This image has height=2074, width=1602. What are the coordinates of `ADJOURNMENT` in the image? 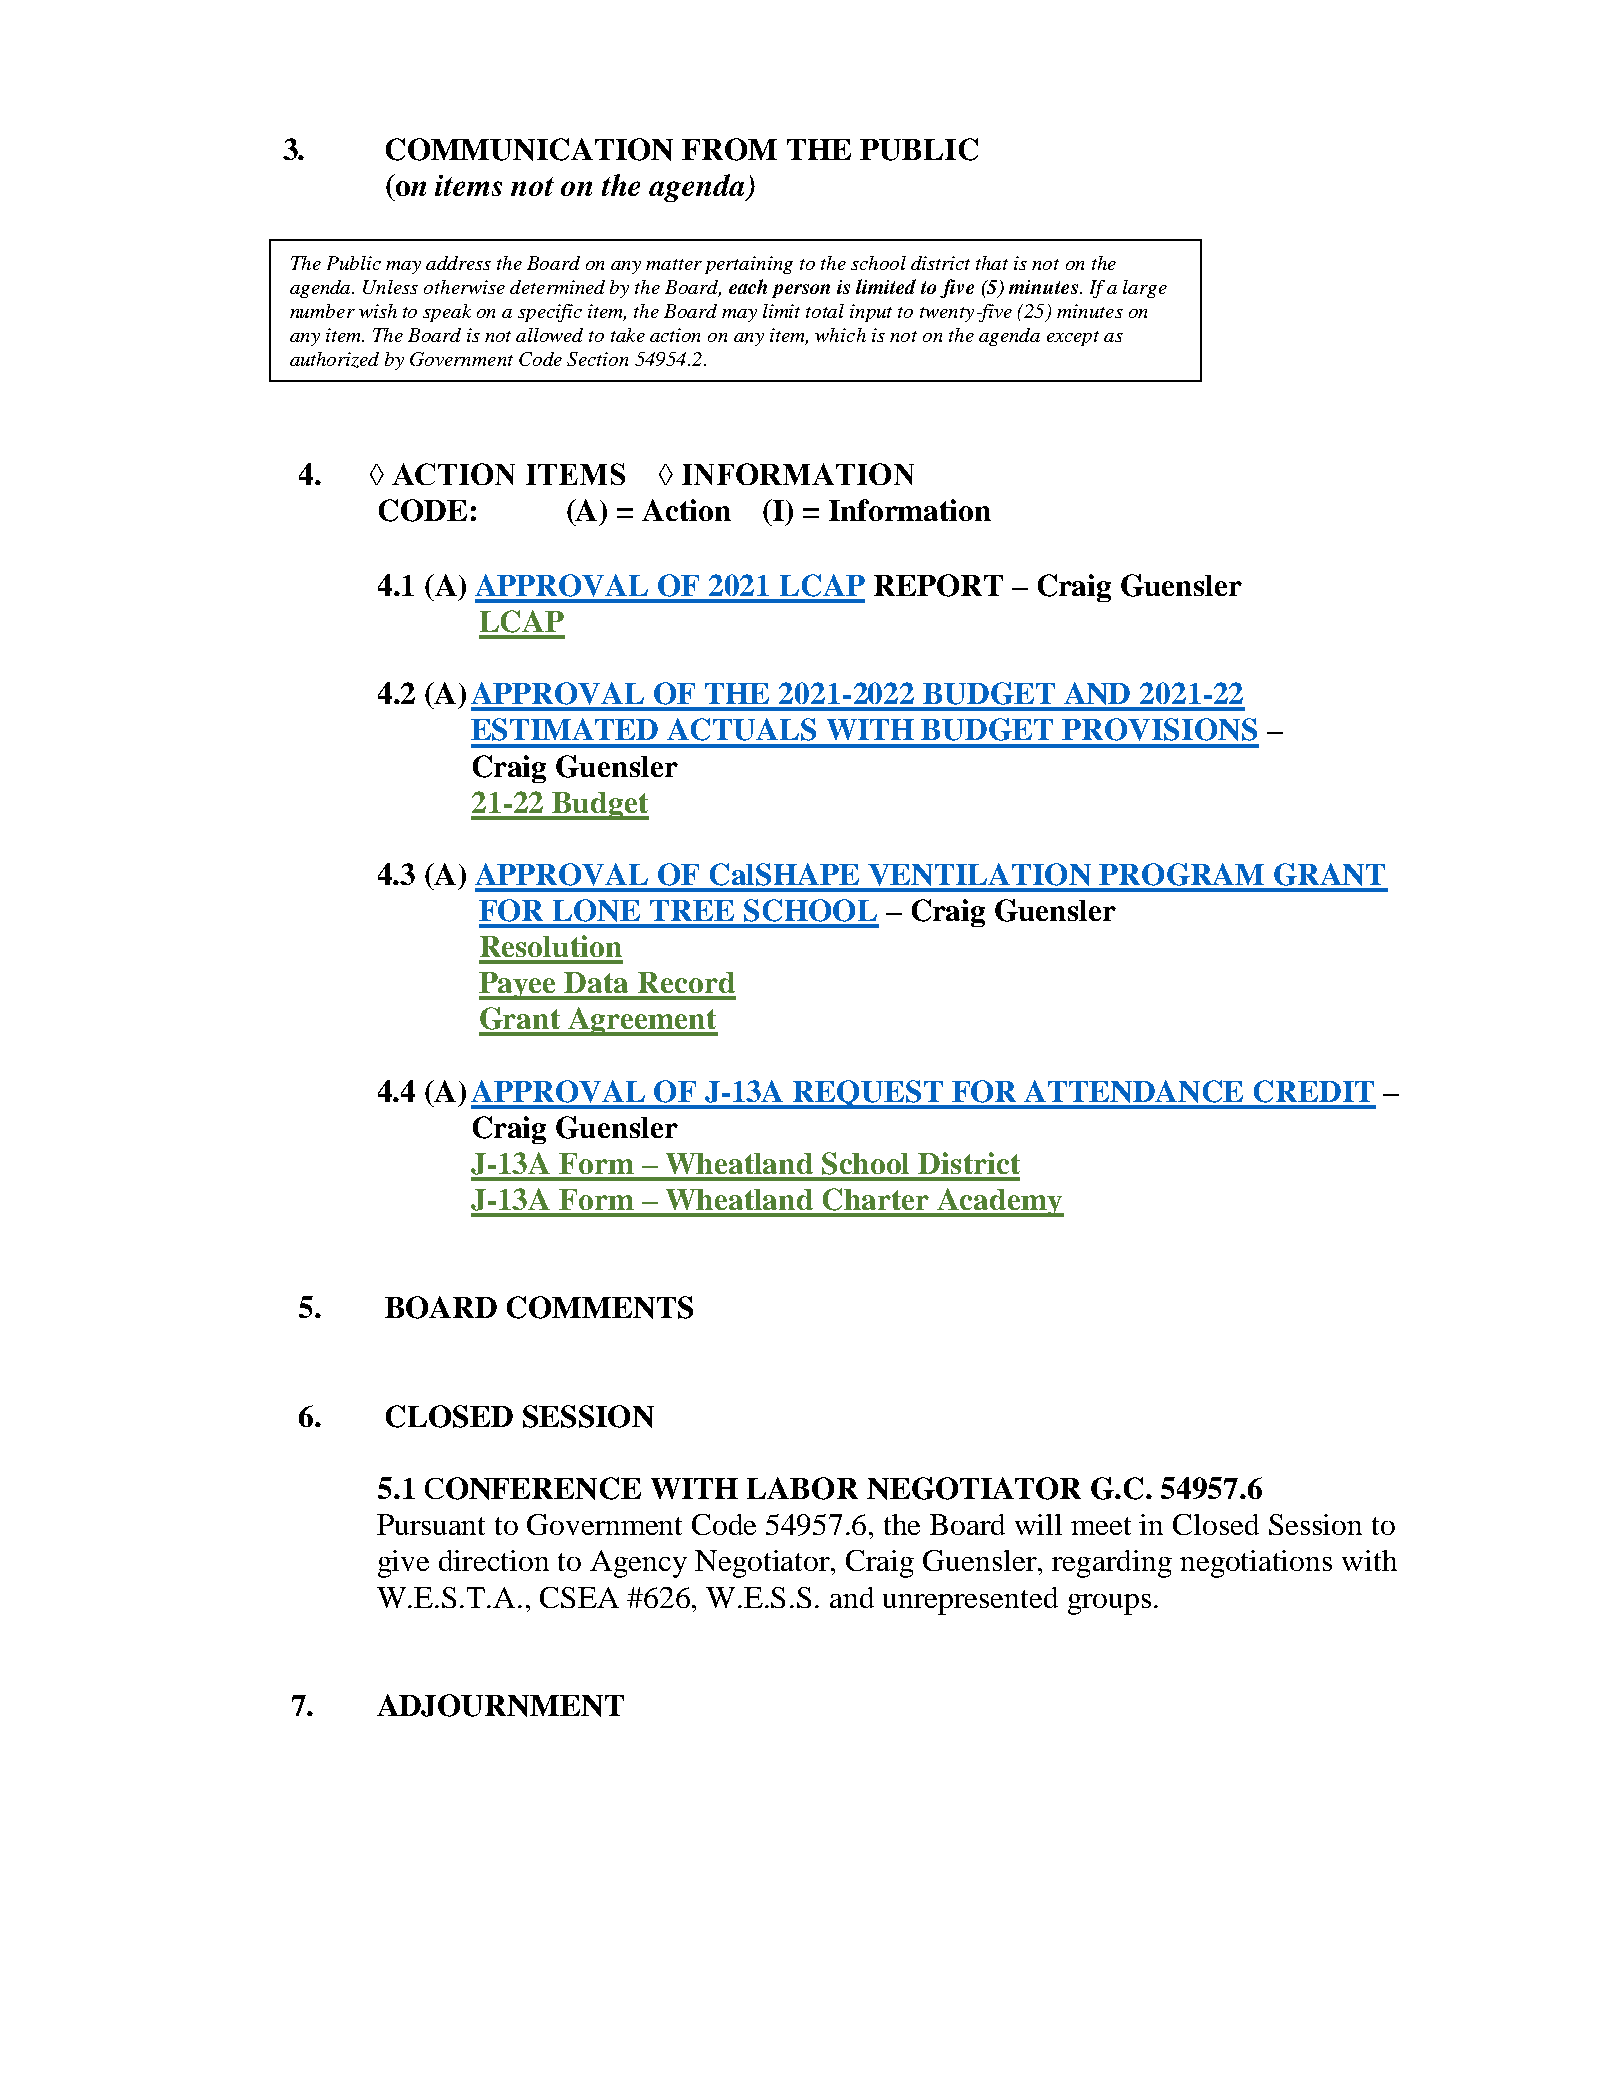 It's located at (500, 1705).
